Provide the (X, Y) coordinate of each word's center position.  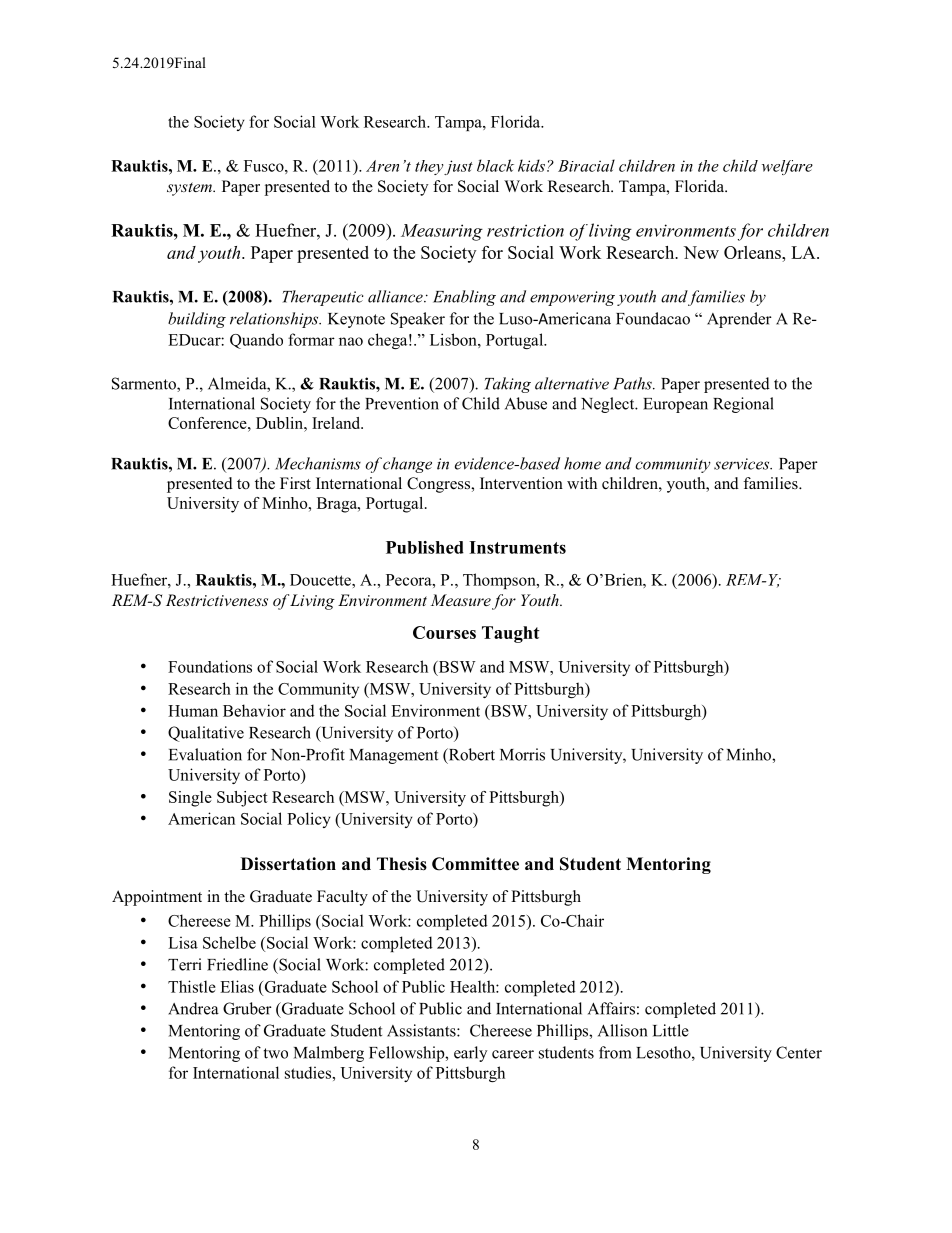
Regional (743, 405)
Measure (461, 600)
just (458, 167)
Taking (508, 385)
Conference (208, 423)
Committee (475, 864)
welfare (787, 167)
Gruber (247, 1008)
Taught (511, 634)
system (190, 189)
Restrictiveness (217, 600)
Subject (242, 799)
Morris (522, 754)
